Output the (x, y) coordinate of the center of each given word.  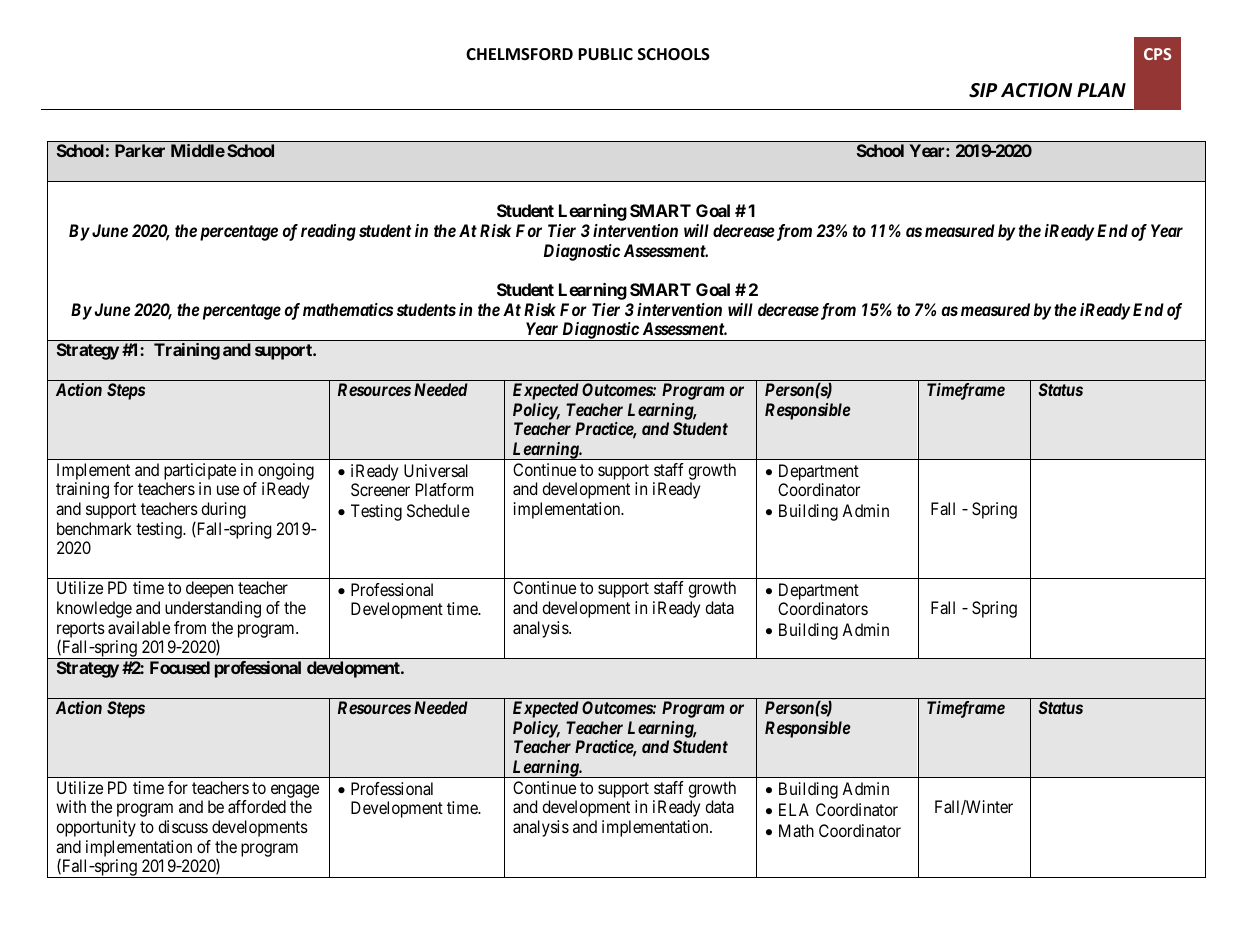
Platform (444, 489)
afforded (257, 806)
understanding (213, 609)
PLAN (1101, 90)
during (223, 510)
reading (328, 232)
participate (200, 471)
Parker (140, 150)
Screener (380, 489)
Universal (436, 470)
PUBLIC (605, 54)
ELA (794, 809)
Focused (180, 667)
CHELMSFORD (519, 54)
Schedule (438, 510)
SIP (983, 90)
